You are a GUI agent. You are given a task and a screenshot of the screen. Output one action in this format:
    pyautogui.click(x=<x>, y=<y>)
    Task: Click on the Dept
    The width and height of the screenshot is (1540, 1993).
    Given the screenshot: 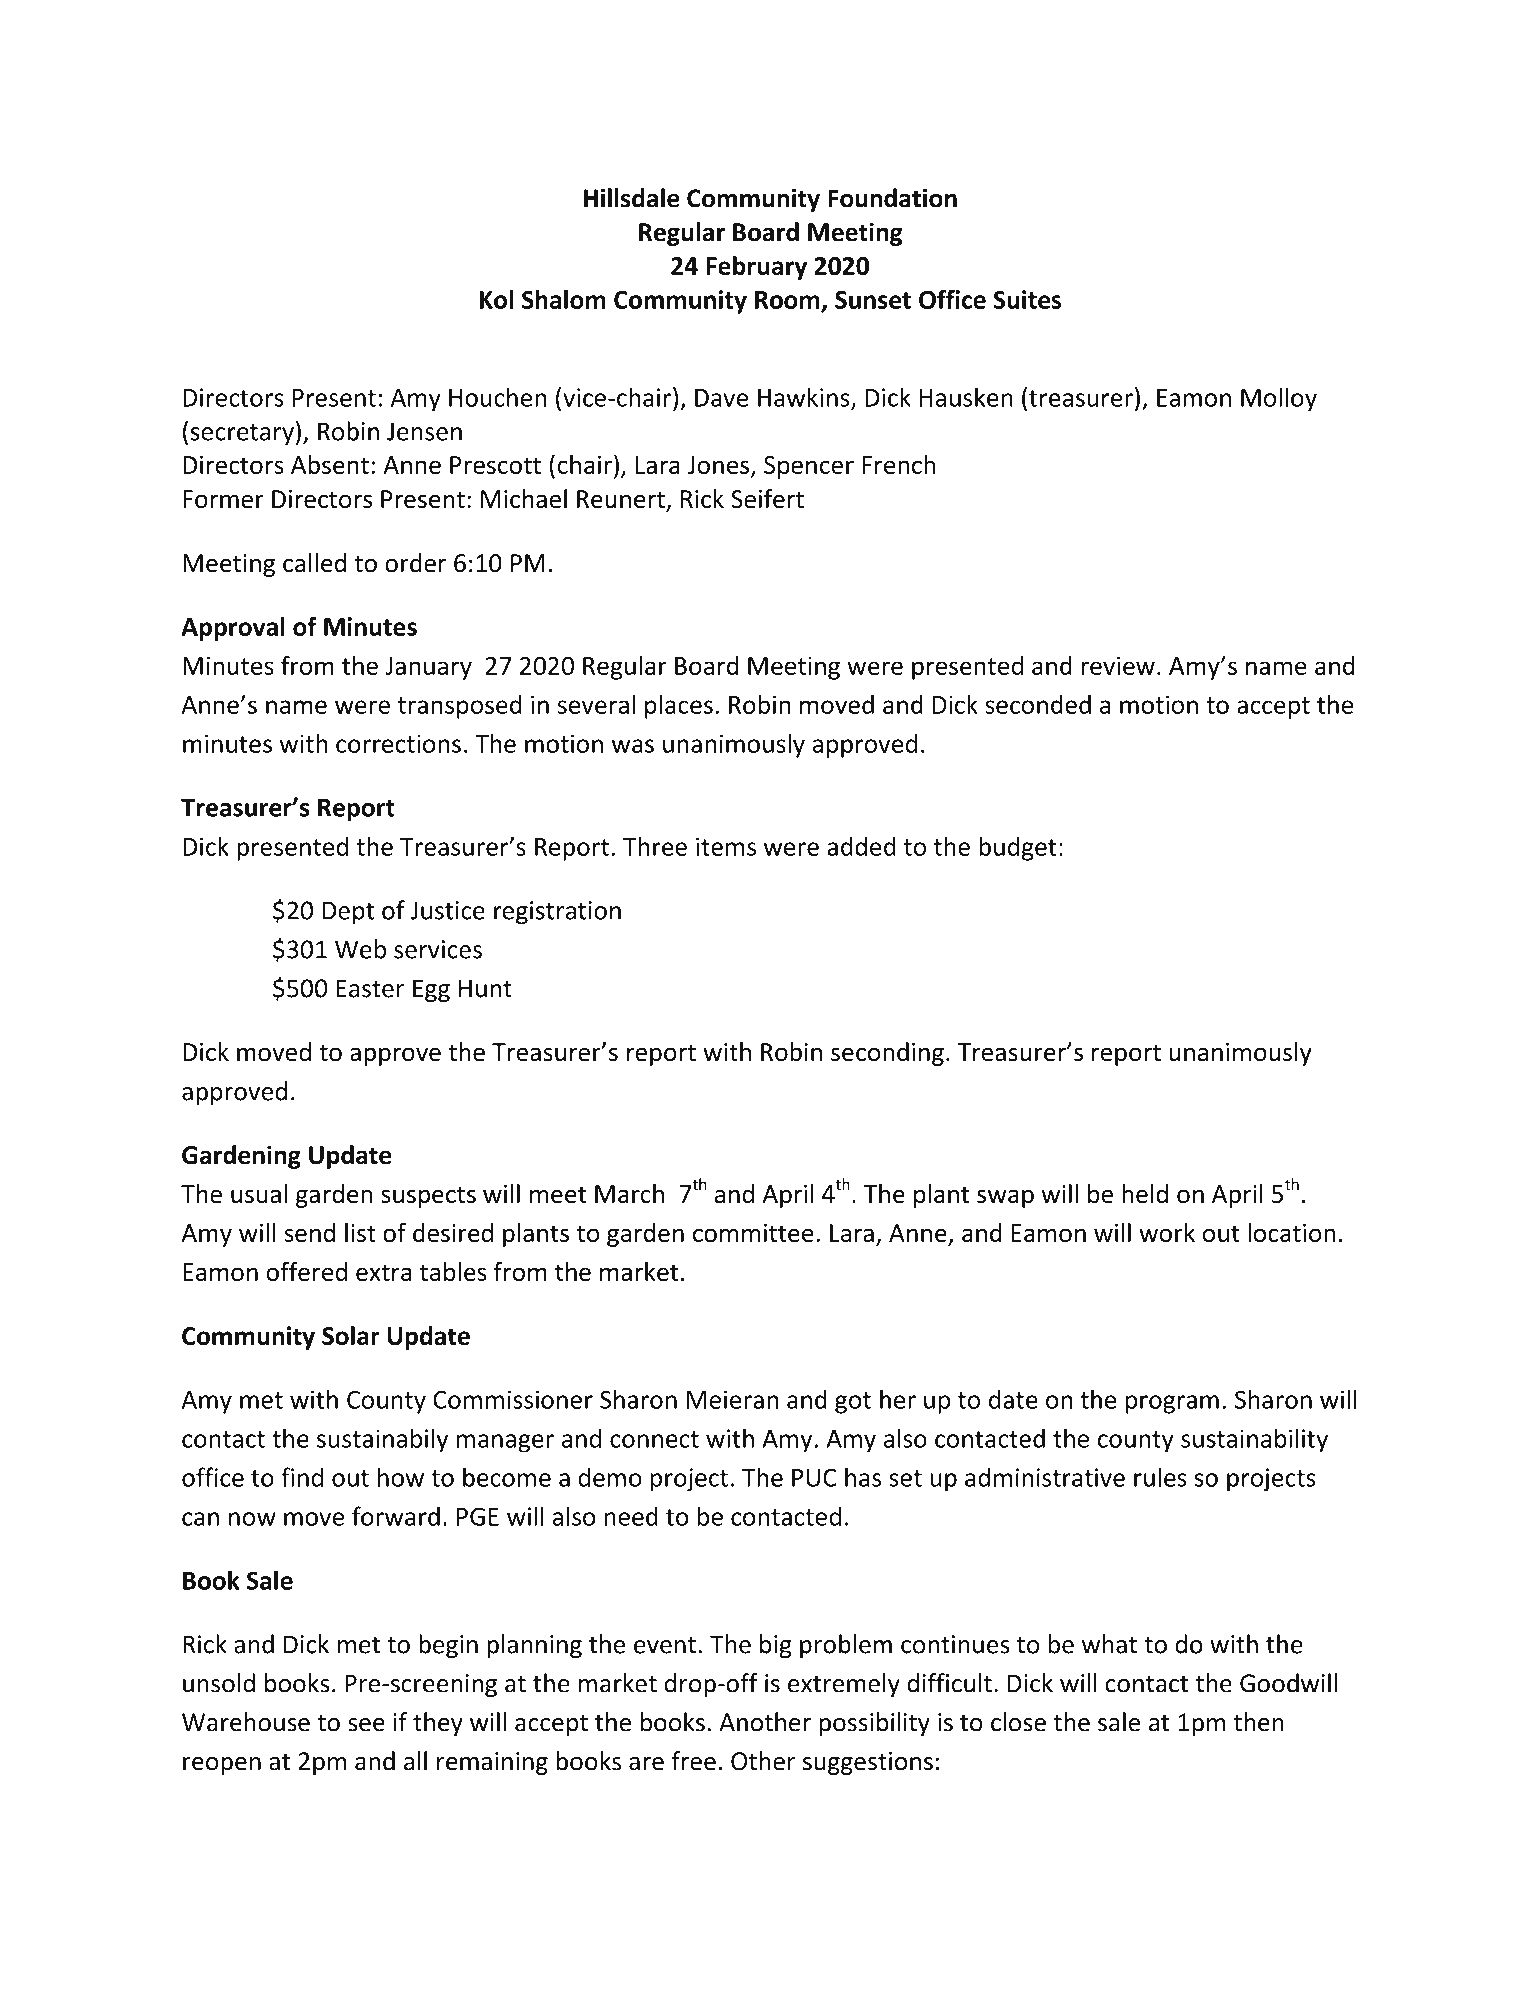 What is the action you would take?
    pyautogui.click(x=348, y=913)
